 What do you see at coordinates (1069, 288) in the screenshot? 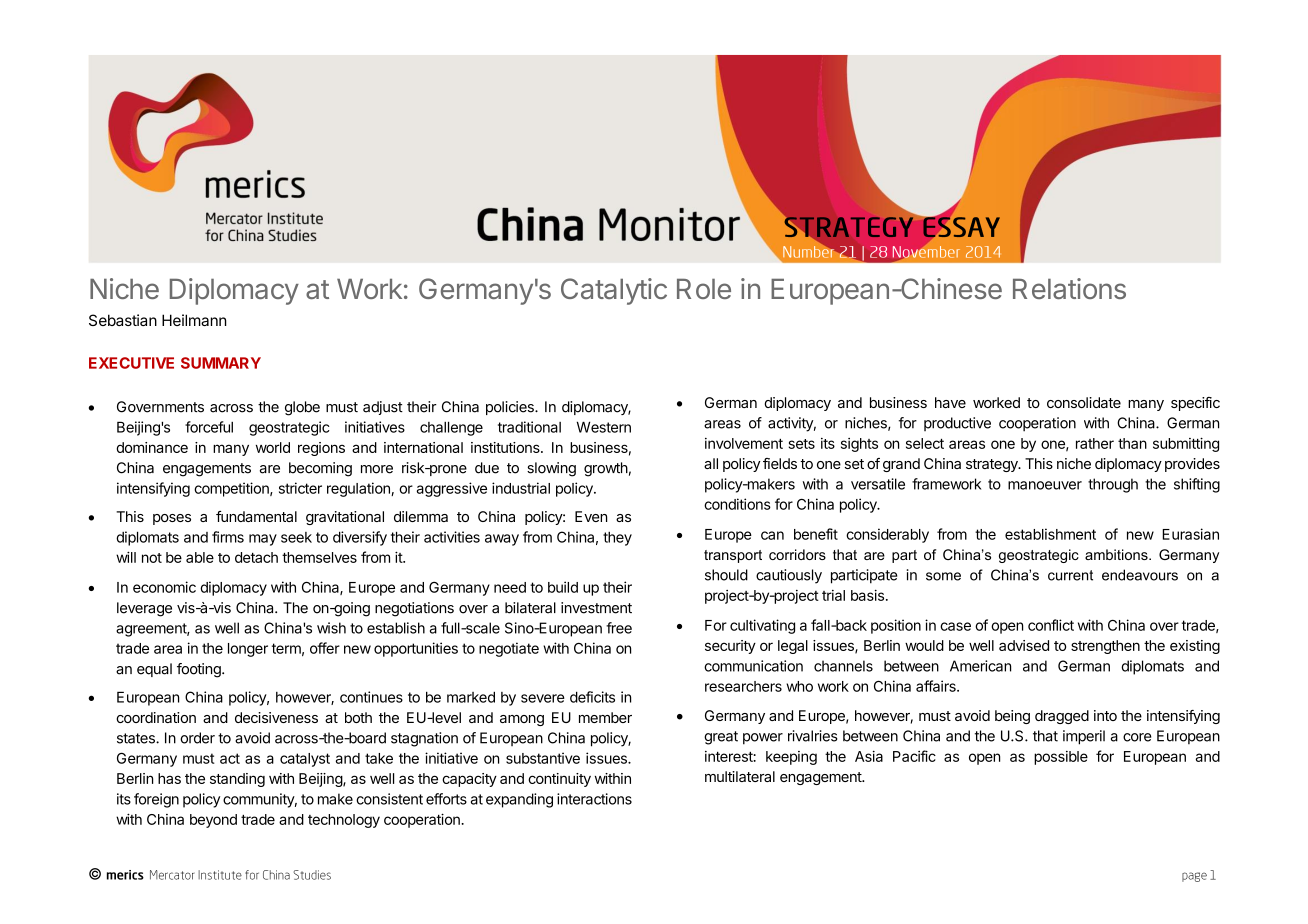
I see `Relations` at bounding box center [1069, 288].
